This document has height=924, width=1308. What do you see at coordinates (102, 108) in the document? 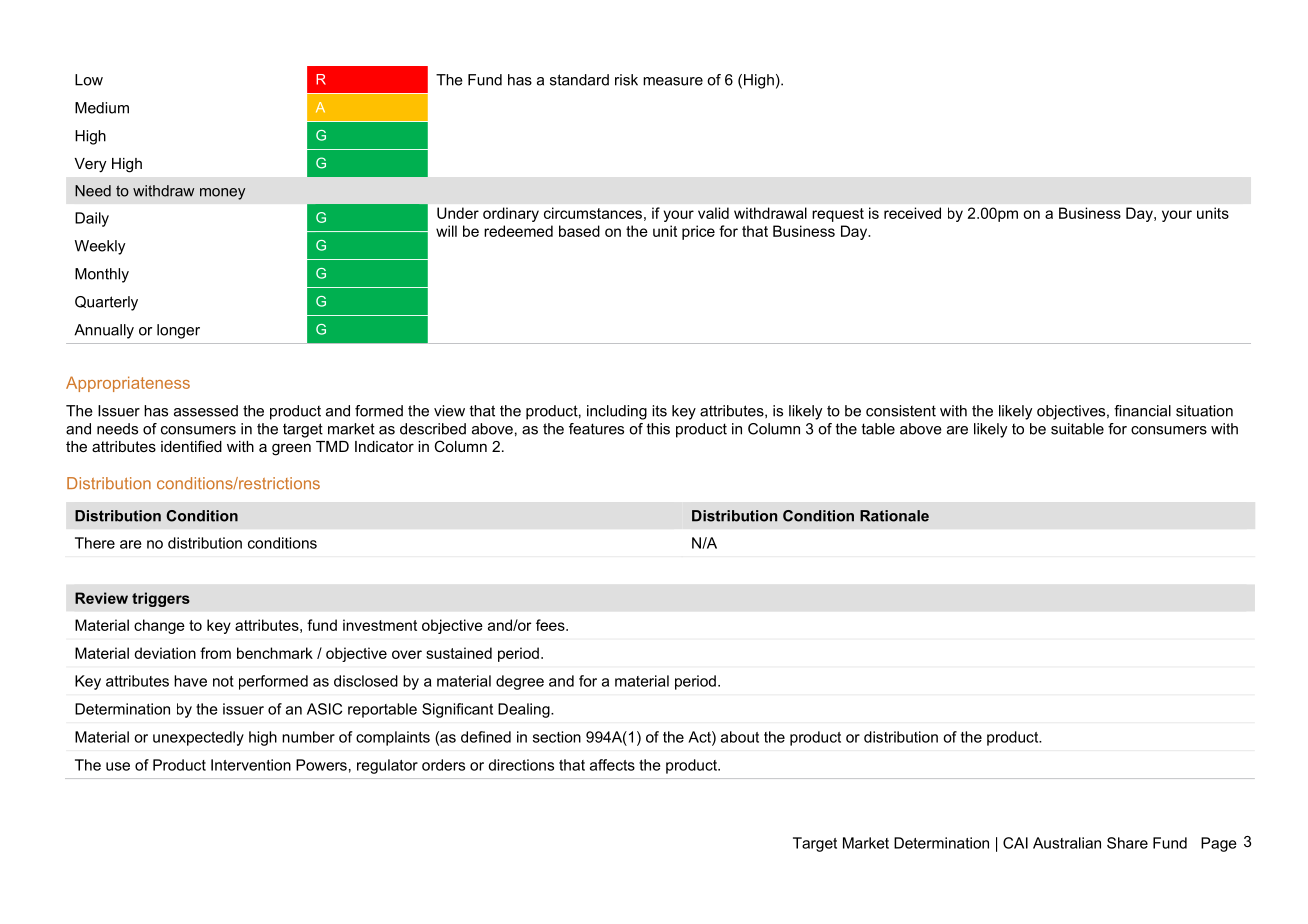
I see `Medium` at bounding box center [102, 108].
